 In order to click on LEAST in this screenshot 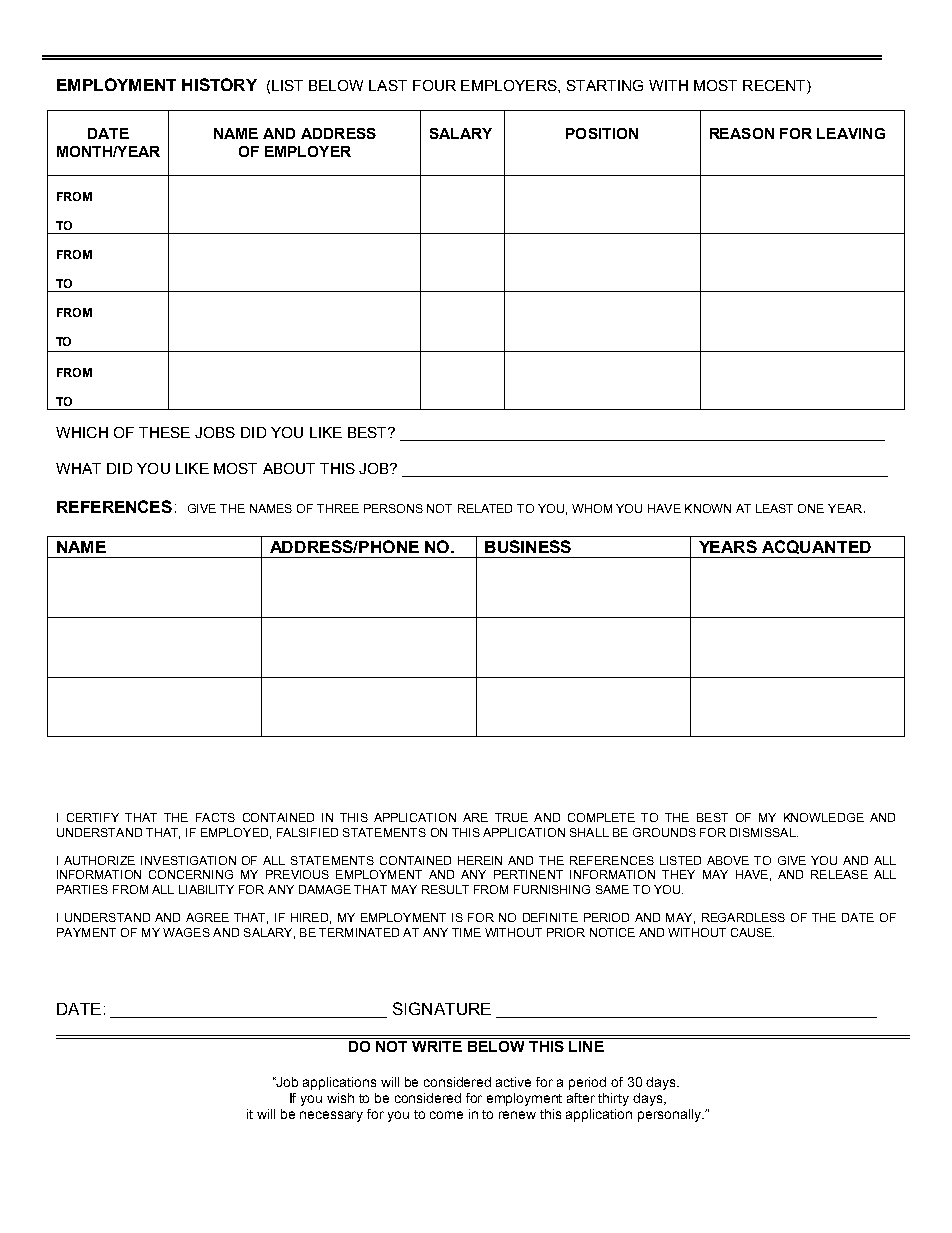, I will do `click(774, 508)`.
